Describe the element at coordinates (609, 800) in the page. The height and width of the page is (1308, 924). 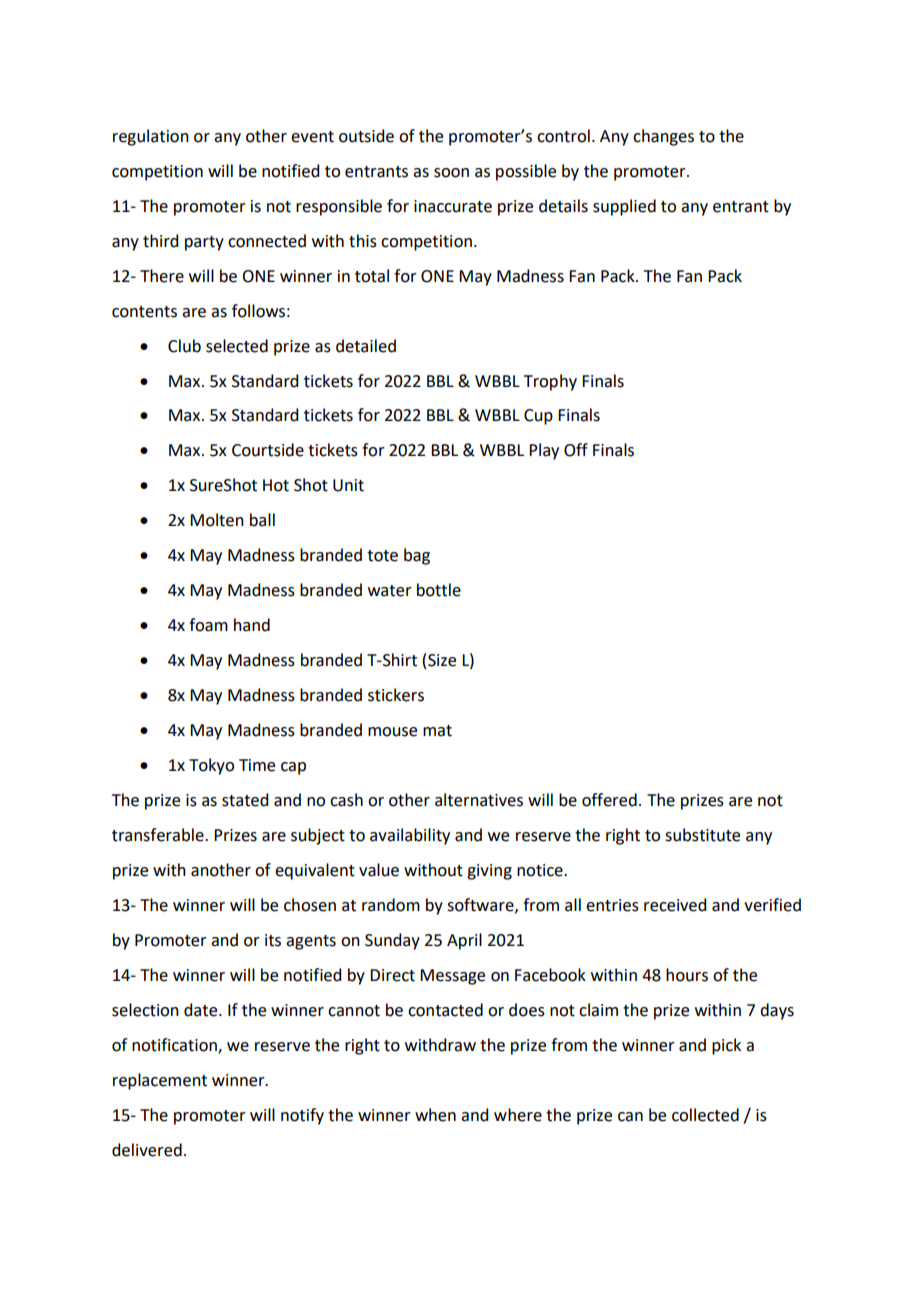
I see `offered` at that location.
